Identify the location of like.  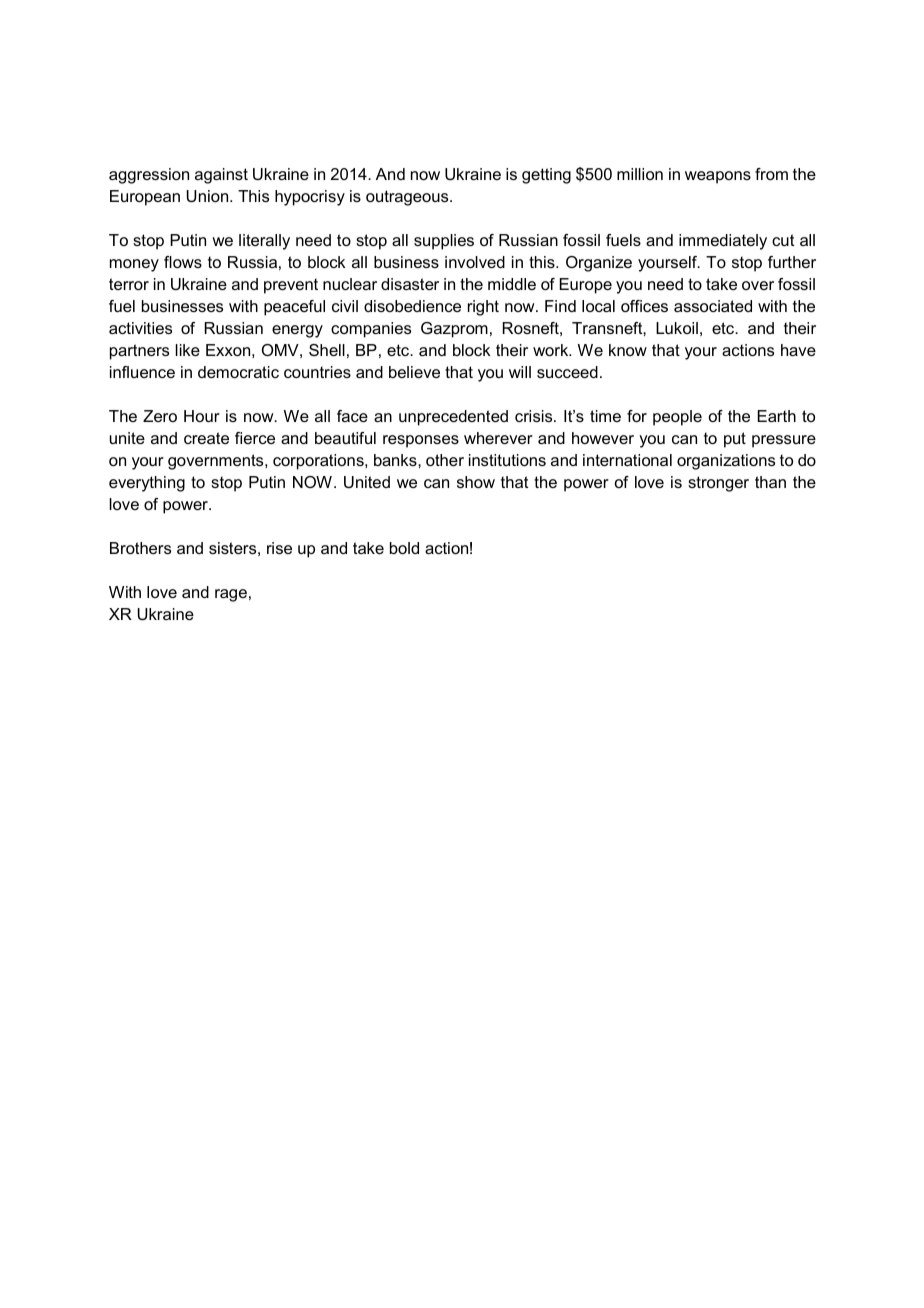
(188, 350).
